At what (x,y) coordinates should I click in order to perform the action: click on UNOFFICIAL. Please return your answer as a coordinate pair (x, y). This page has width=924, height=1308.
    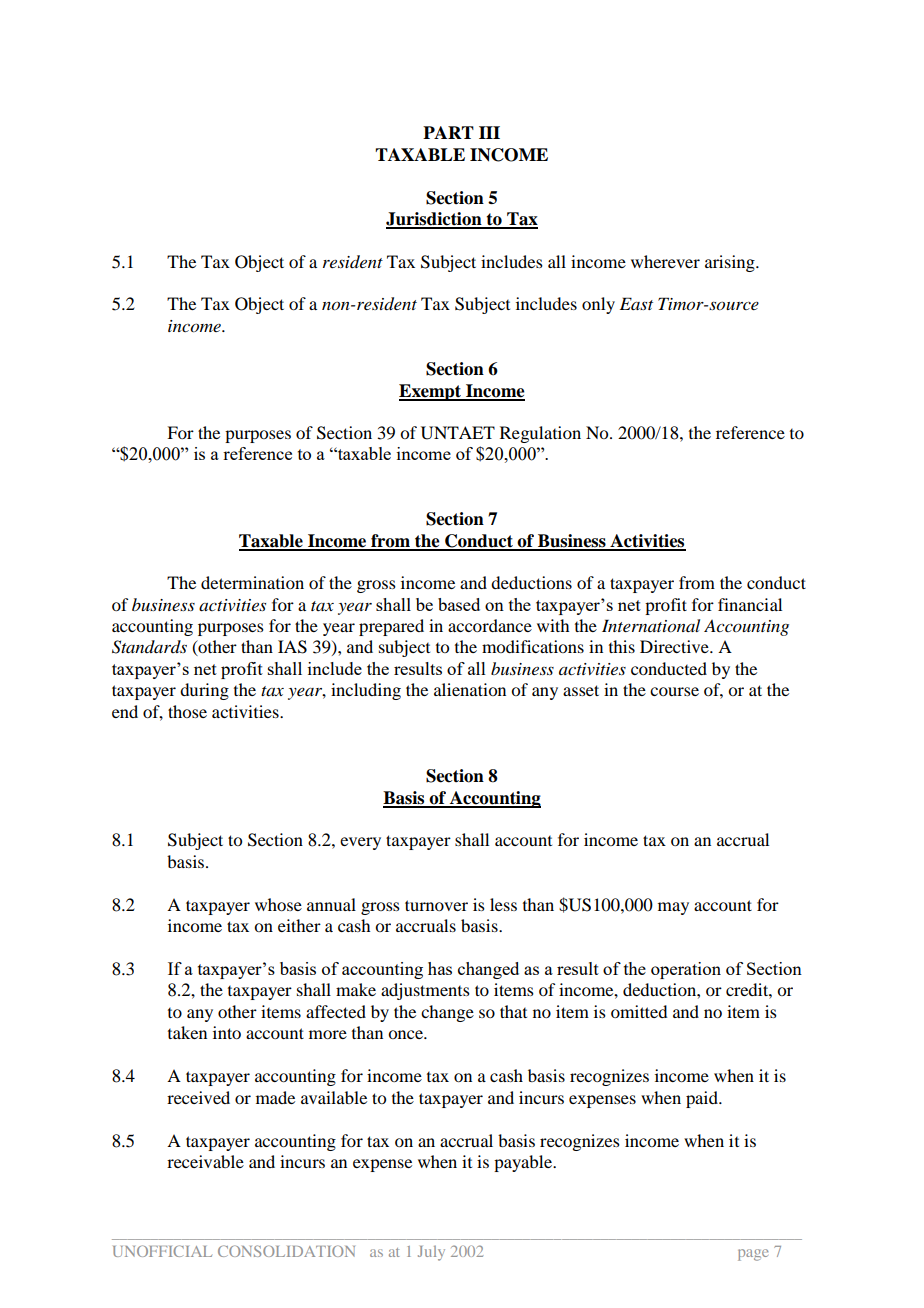
    Looking at the image, I should click on (162, 1251).
